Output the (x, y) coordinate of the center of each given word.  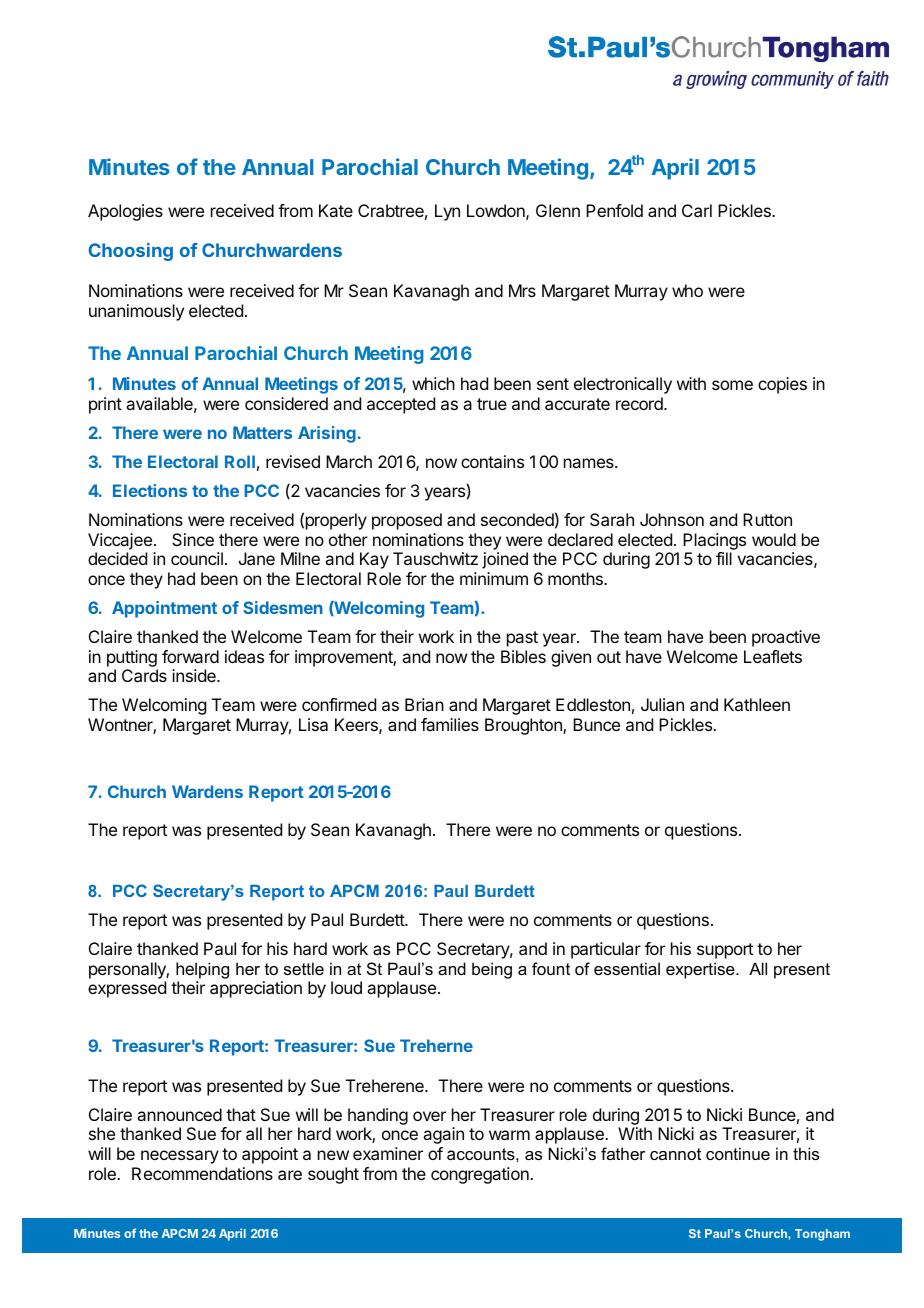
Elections (150, 490)
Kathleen (757, 704)
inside (195, 675)
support (725, 951)
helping (202, 970)
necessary (180, 1157)
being (492, 970)
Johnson (672, 519)
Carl (697, 210)
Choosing (130, 252)
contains (492, 461)
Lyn (447, 212)
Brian (424, 704)
